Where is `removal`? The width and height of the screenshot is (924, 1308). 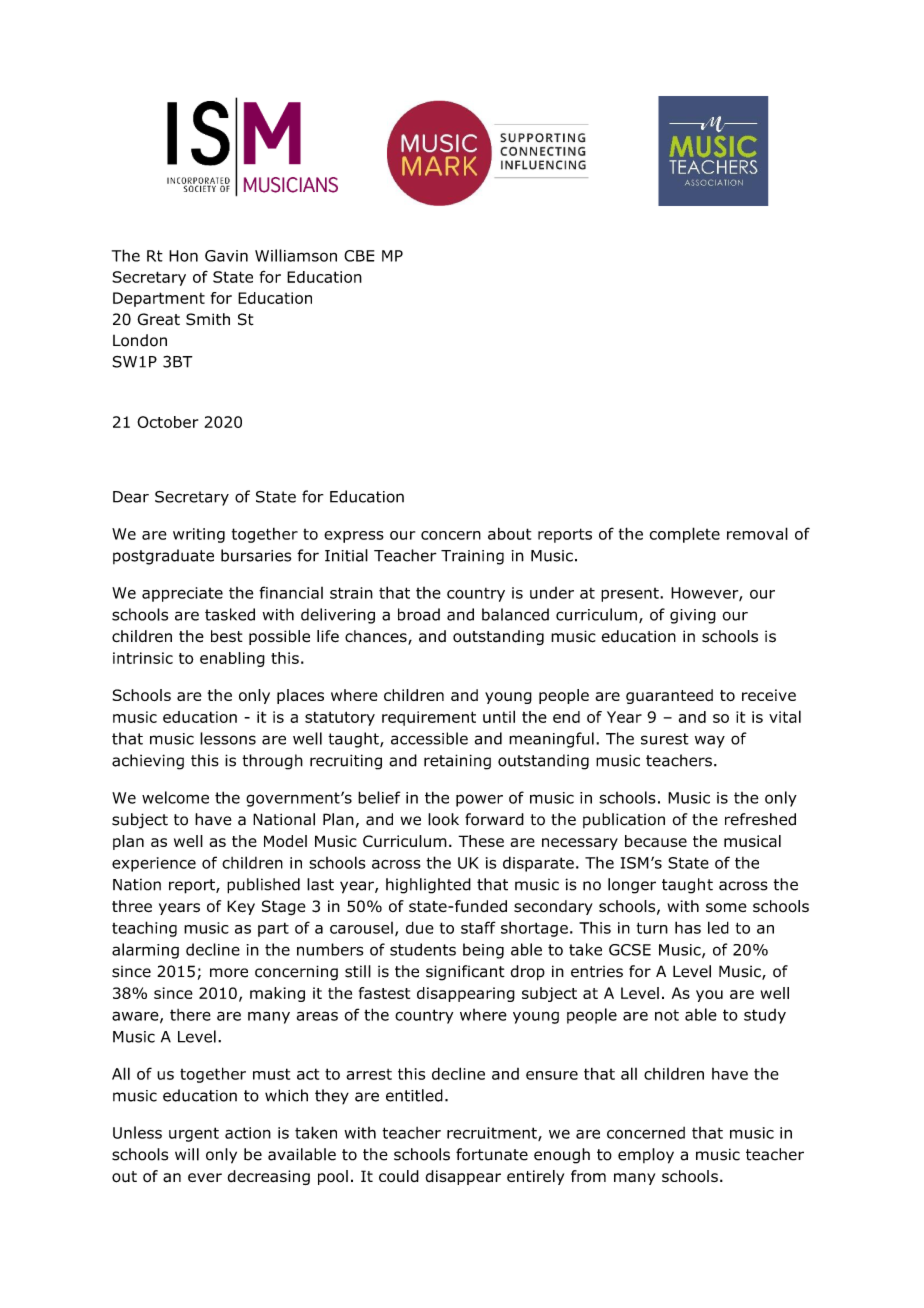
removal is located at coordinates (757, 533).
